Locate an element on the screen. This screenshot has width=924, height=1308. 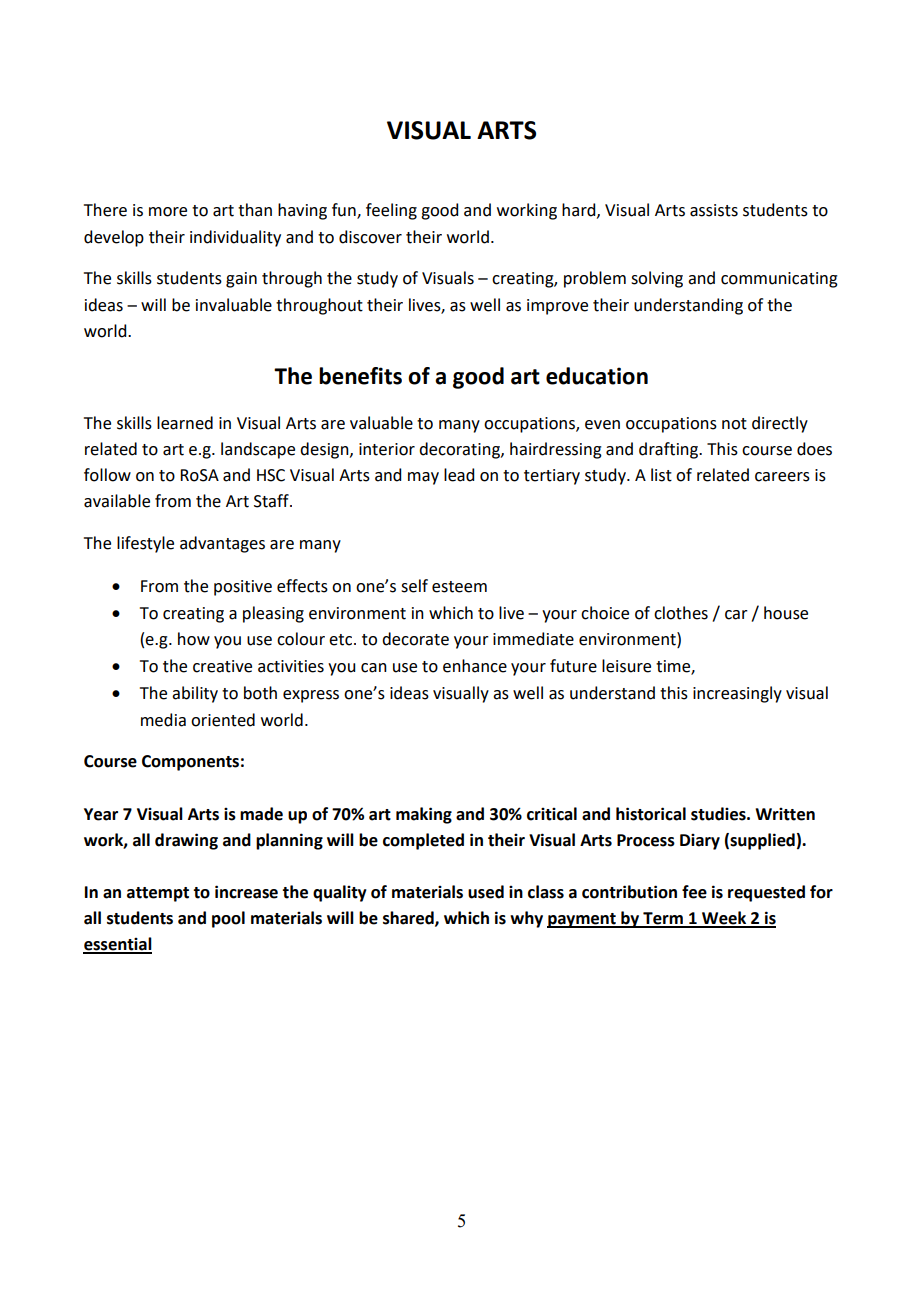
decorating is located at coordinates (460, 450).
